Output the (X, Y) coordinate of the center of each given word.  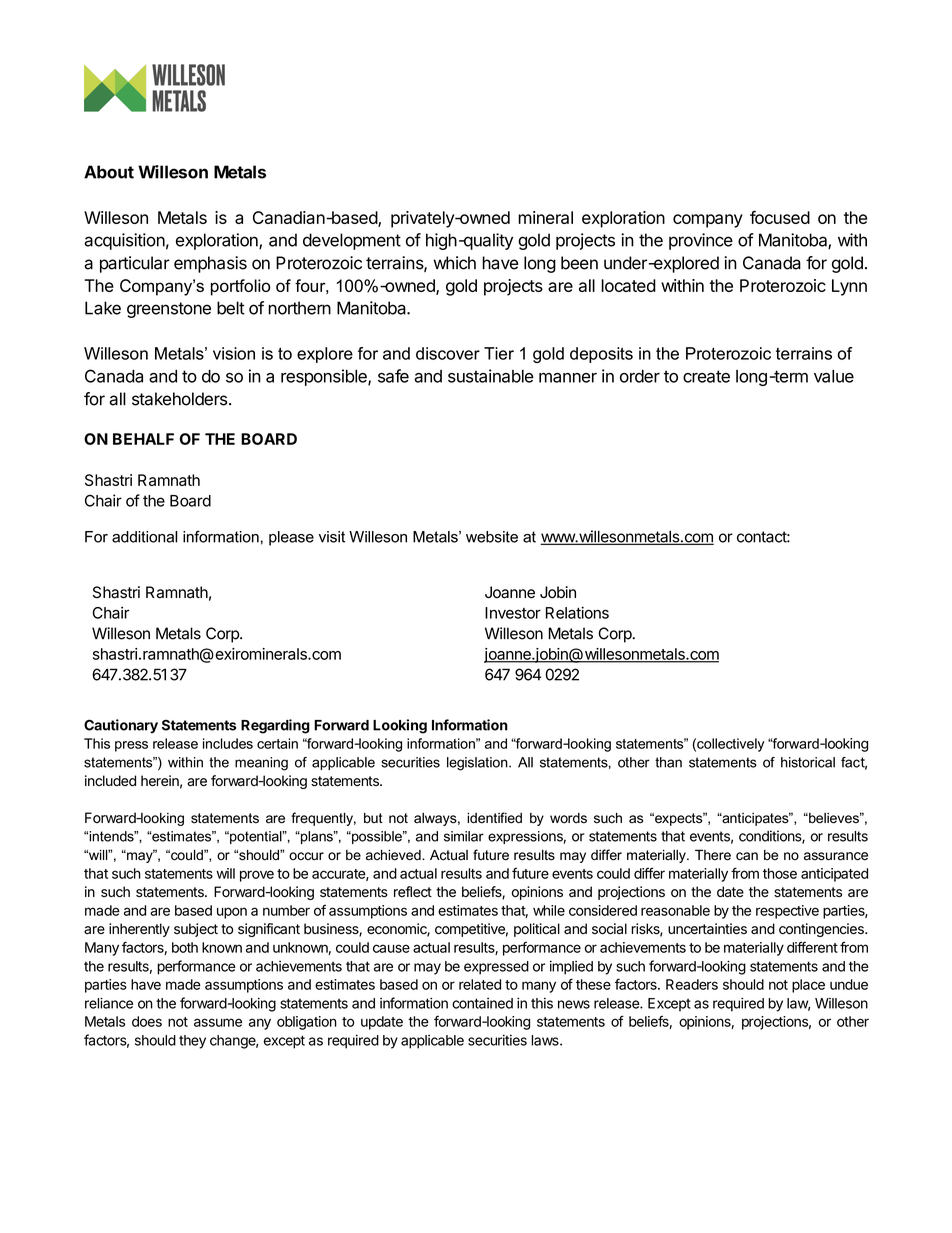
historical (808, 762)
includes (228, 743)
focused (780, 217)
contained (482, 1003)
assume (218, 1022)
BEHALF (143, 439)
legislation (478, 764)
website (492, 537)
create (706, 376)
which (454, 263)
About (109, 172)
